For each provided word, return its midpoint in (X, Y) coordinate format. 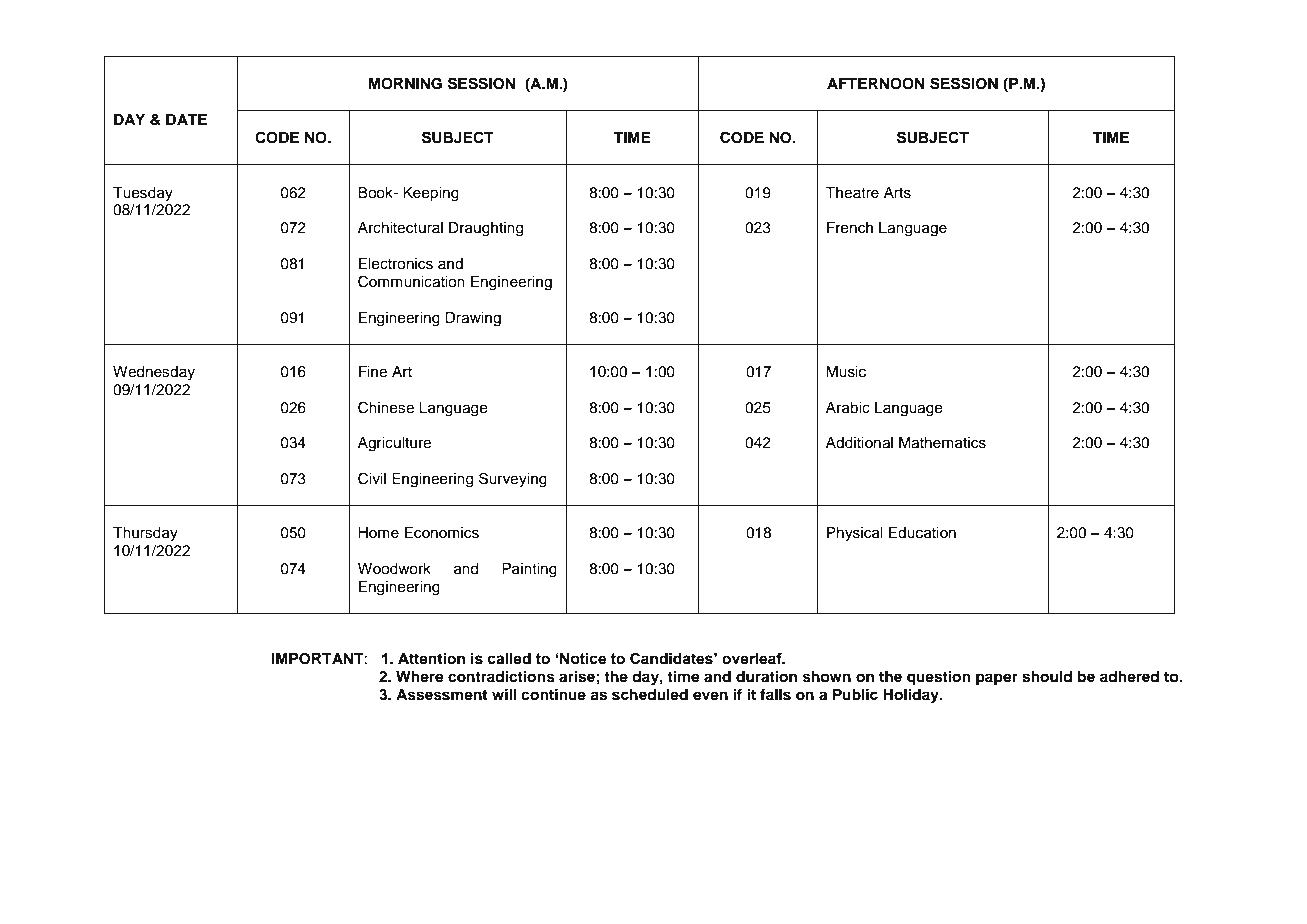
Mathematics (942, 443)
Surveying (513, 480)
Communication (411, 281)
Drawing (473, 319)
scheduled (650, 695)
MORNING (405, 84)
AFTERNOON (876, 84)
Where (420, 677)
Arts (897, 193)
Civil (372, 478)
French (850, 228)
